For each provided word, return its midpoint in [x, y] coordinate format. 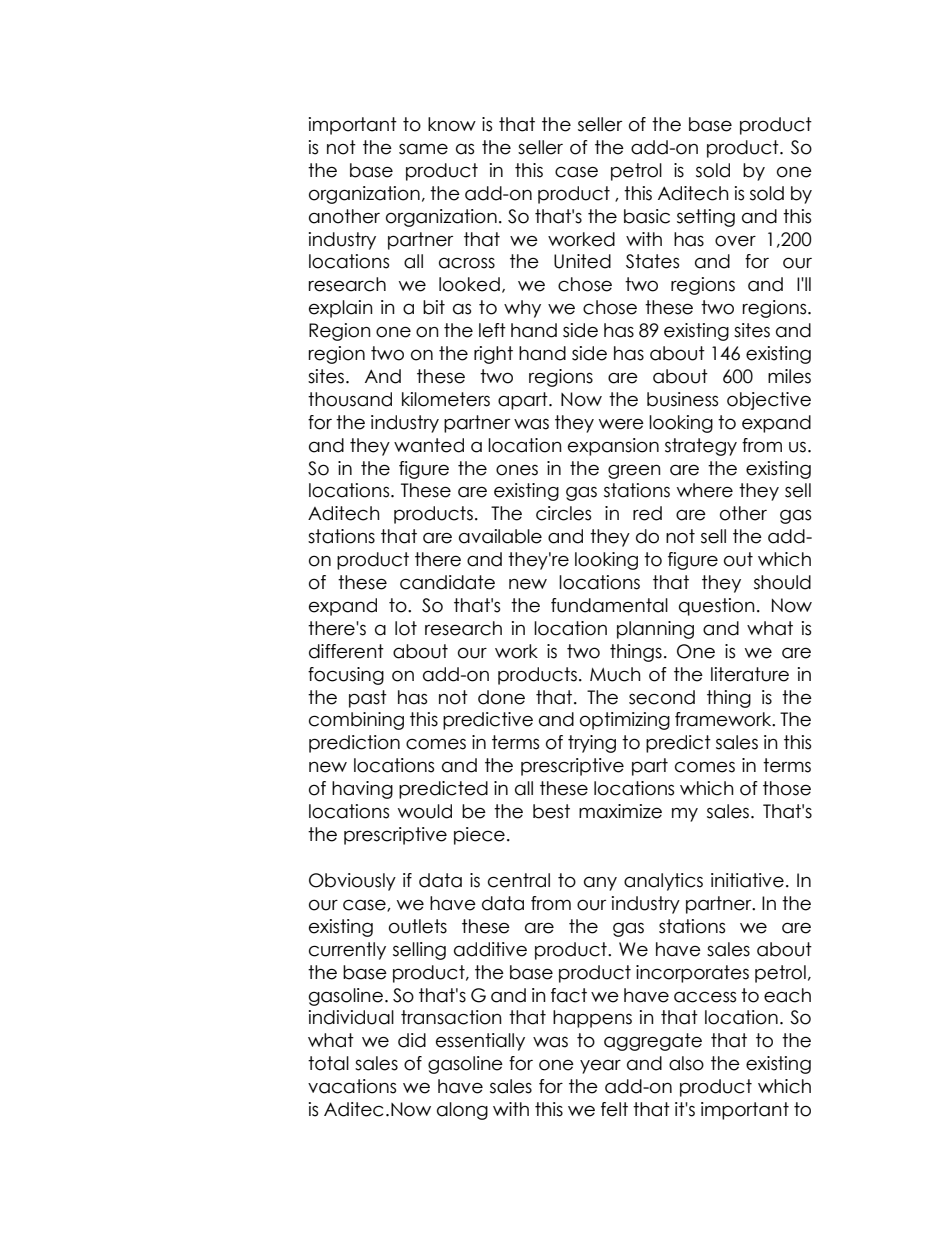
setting [706, 218]
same [423, 149]
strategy [701, 447]
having [362, 790]
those [787, 788]
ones [517, 470]
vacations [352, 1086]
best [551, 811]
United [582, 261]
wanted [429, 445]
